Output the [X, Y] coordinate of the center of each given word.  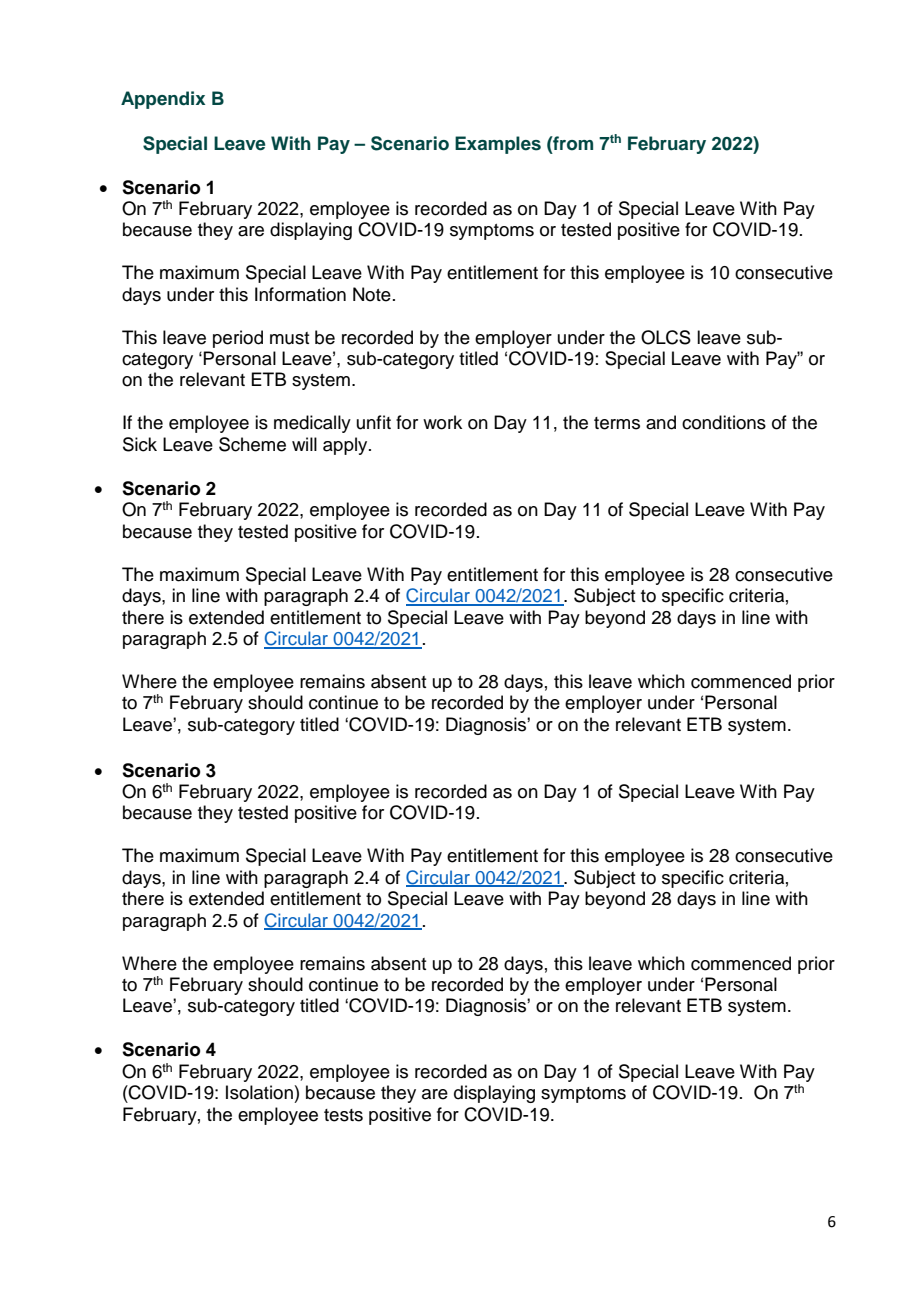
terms [617, 423]
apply [346, 446]
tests [343, 1115]
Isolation [259, 1092]
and [661, 422]
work [442, 422]
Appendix [163, 100]
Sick [140, 444]
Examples [498, 145]
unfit [374, 422]
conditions [724, 422]
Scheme [252, 444]
